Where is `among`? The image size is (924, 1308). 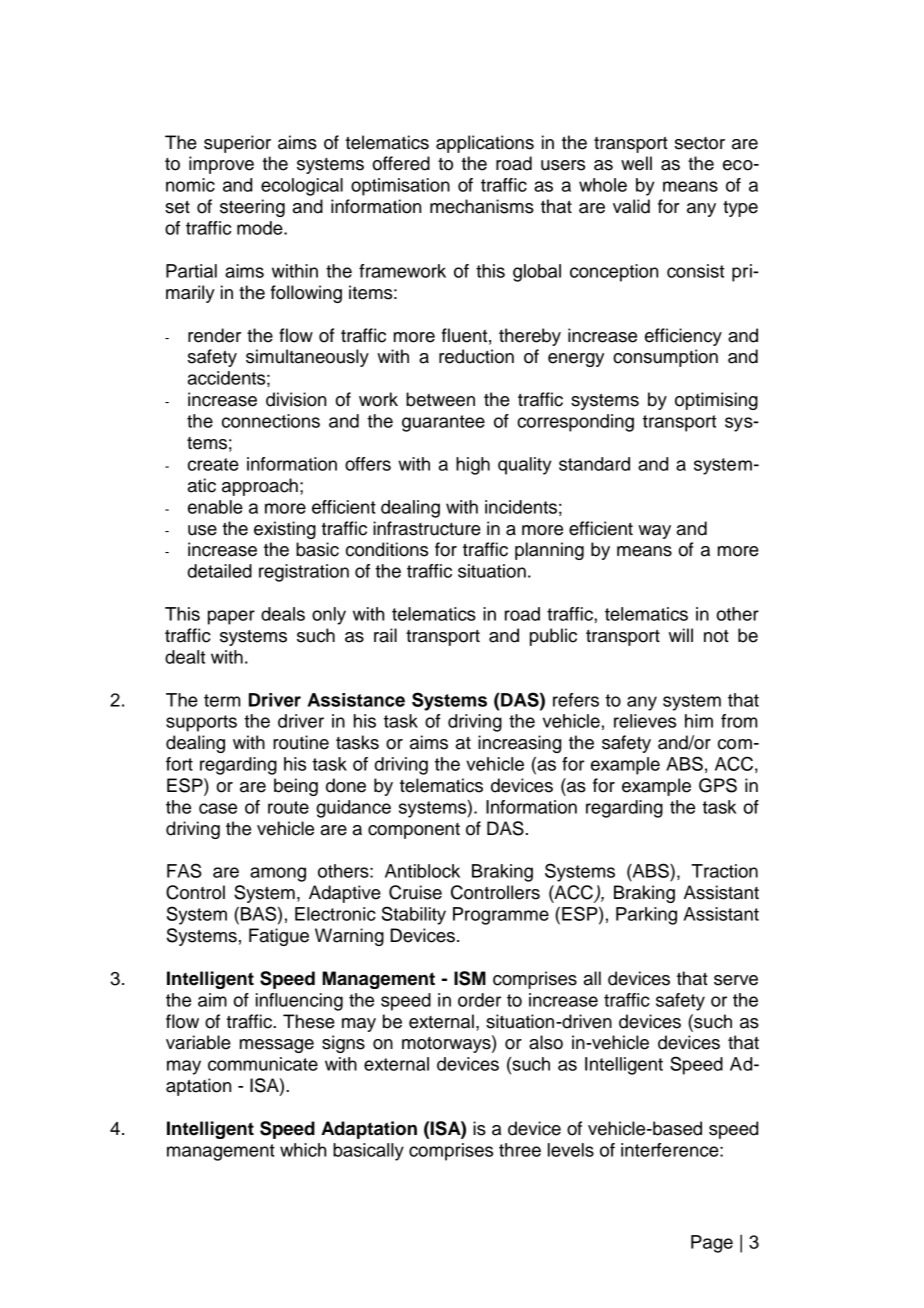
among is located at coordinates (278, 874).
